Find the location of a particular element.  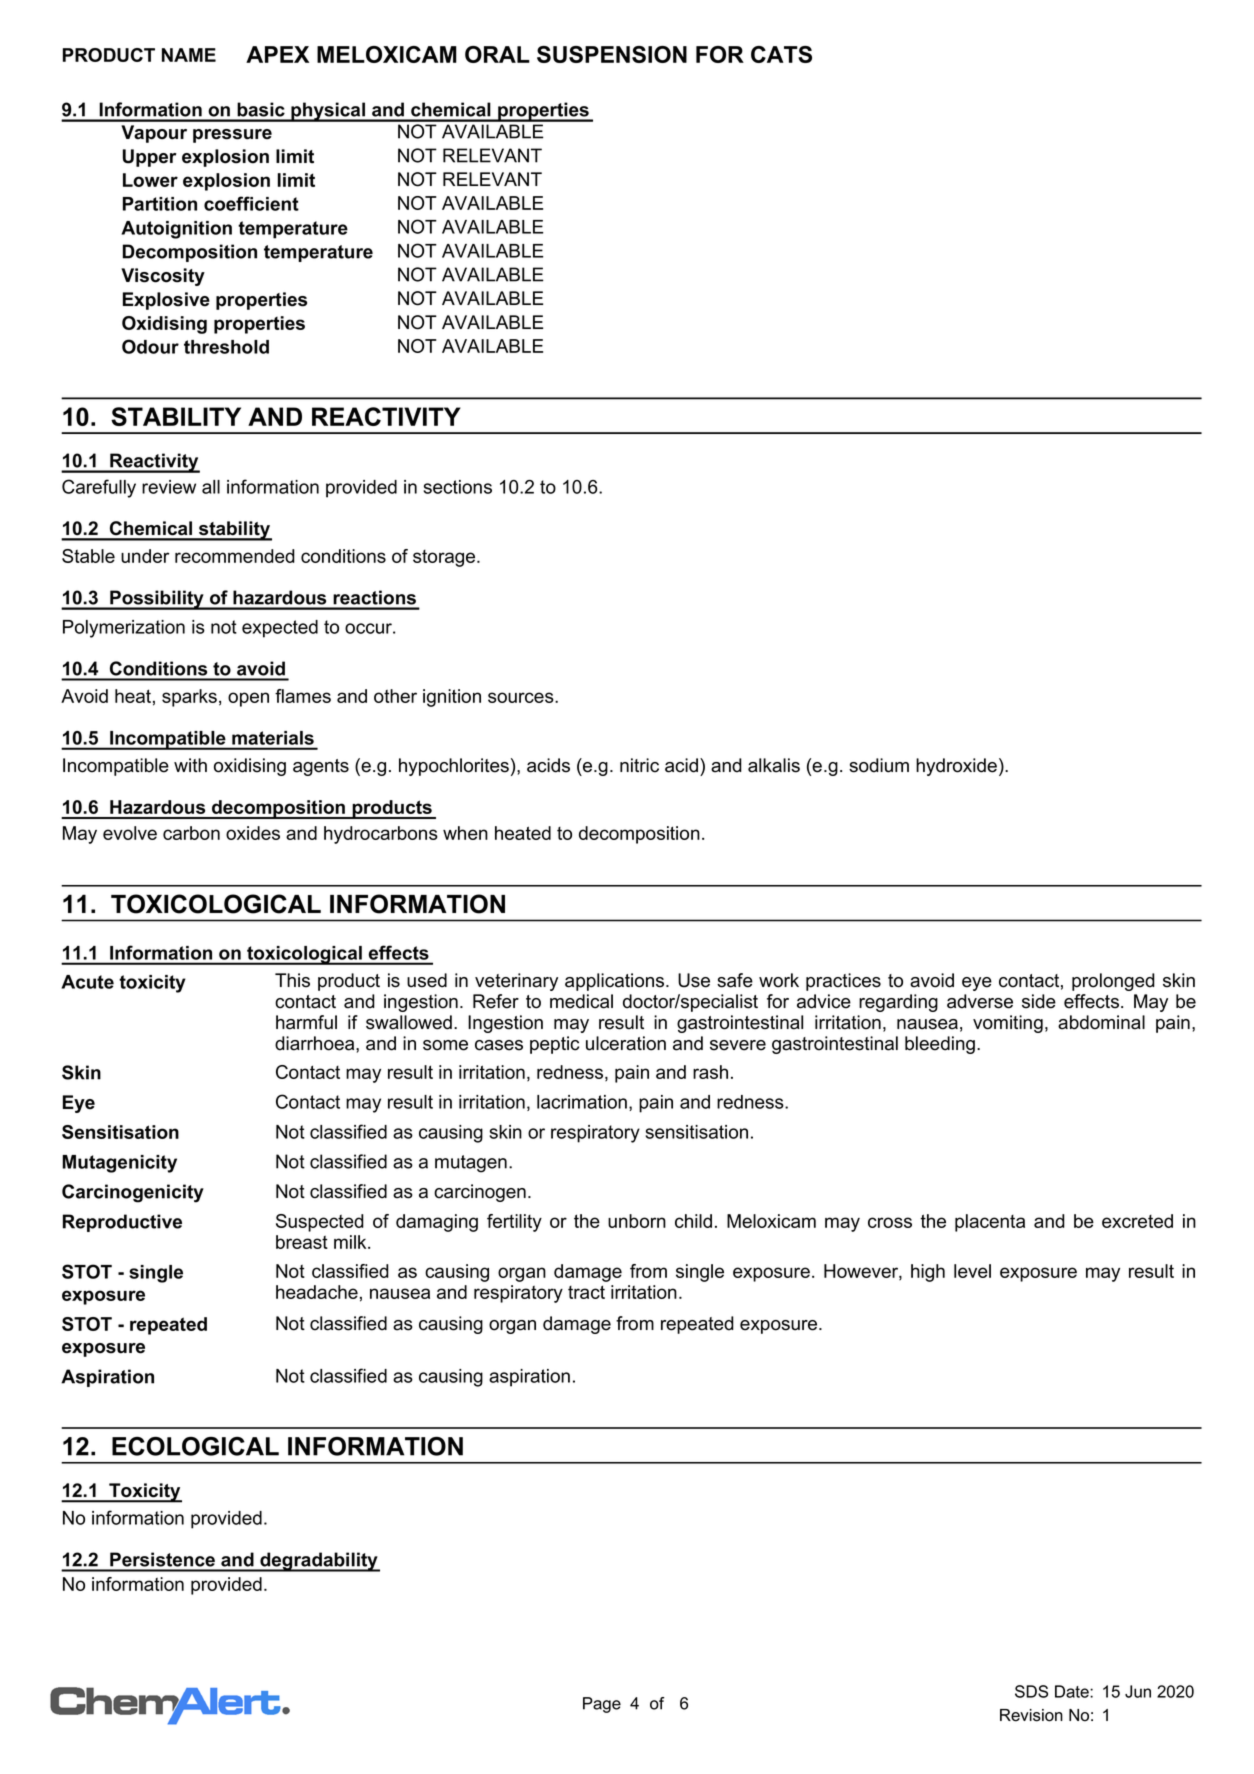

CATS is located at coordinates (781, 54).
